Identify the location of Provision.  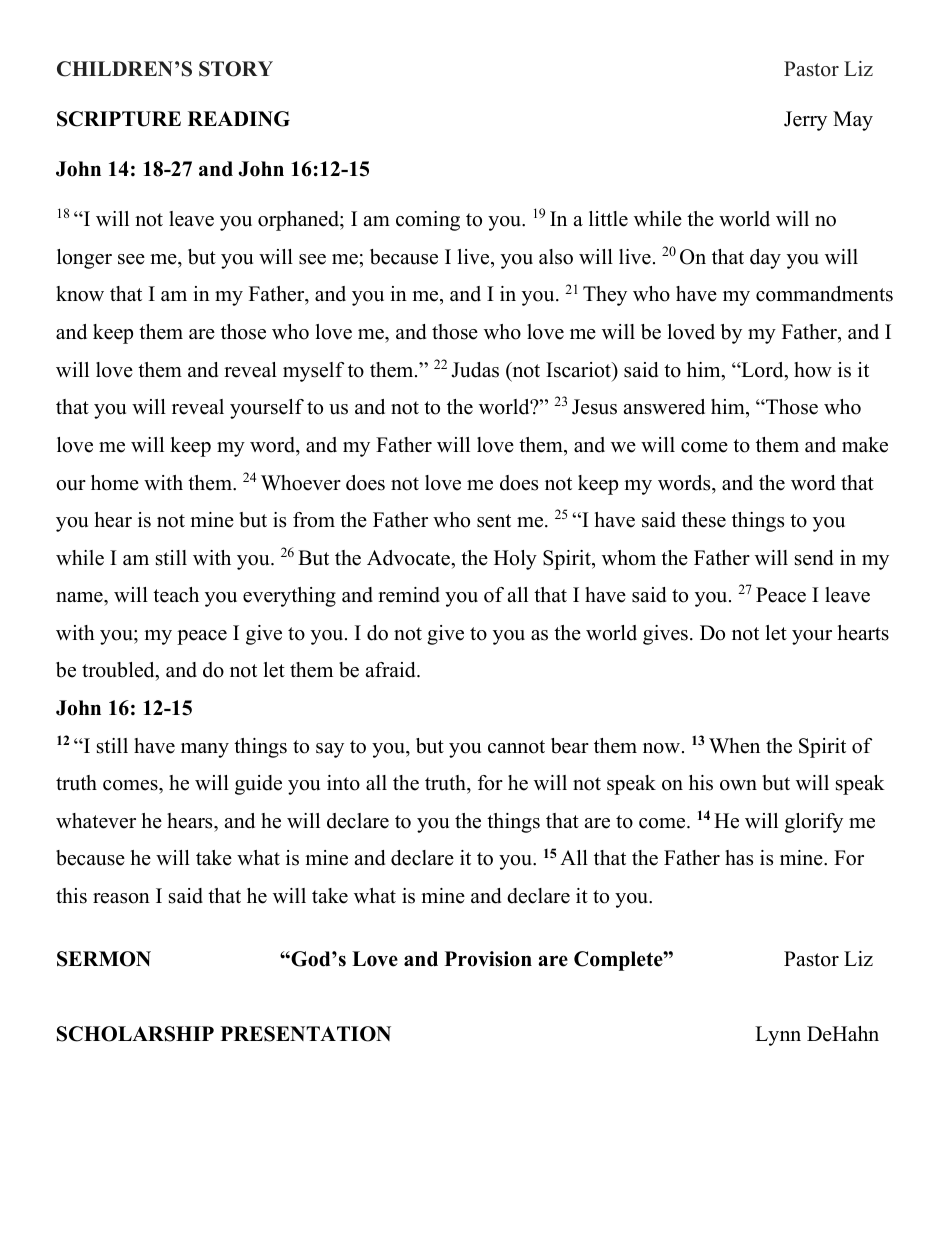
(488, 959).
